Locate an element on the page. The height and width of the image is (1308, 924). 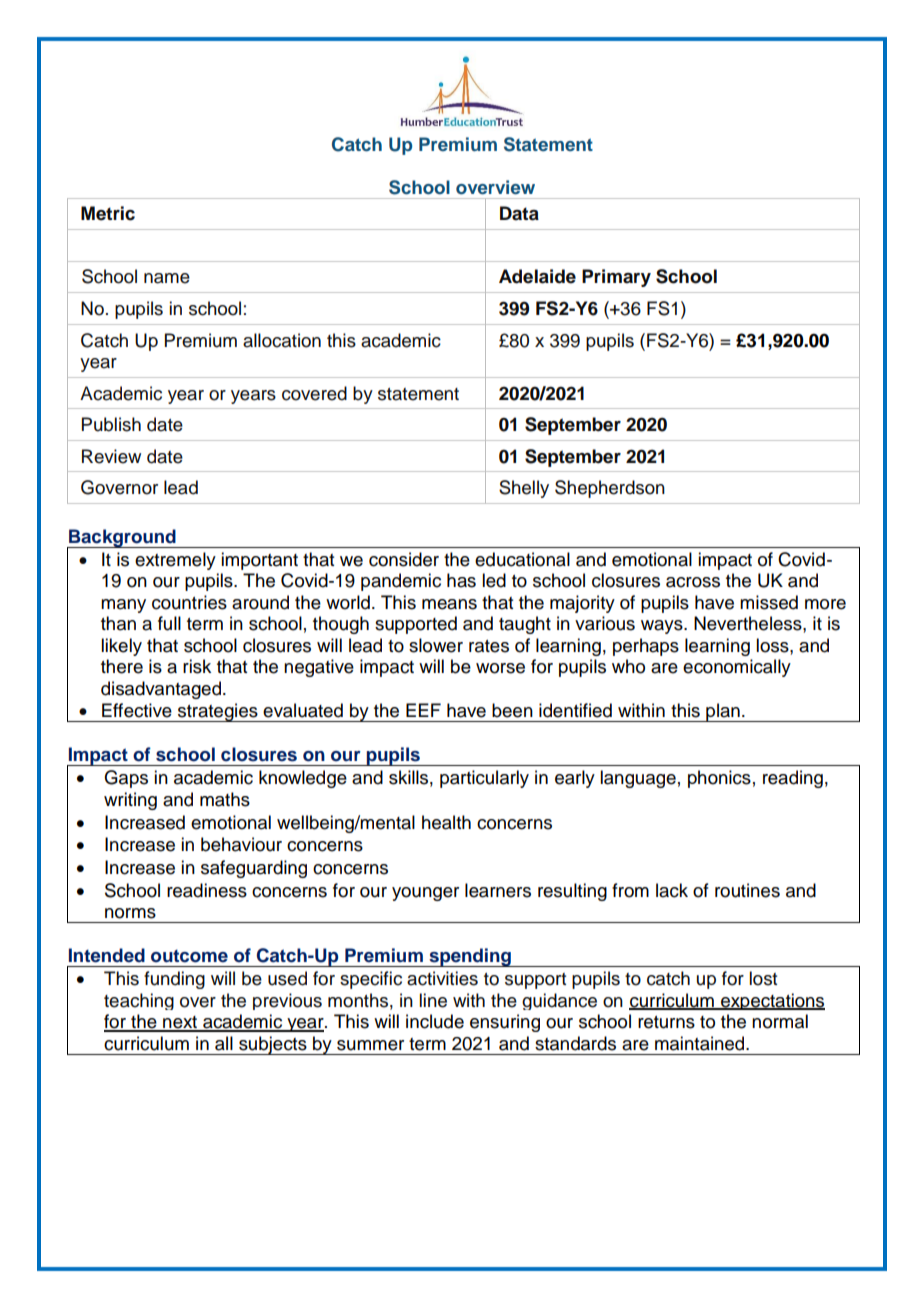
Data is located at coordinates (519, 213).
